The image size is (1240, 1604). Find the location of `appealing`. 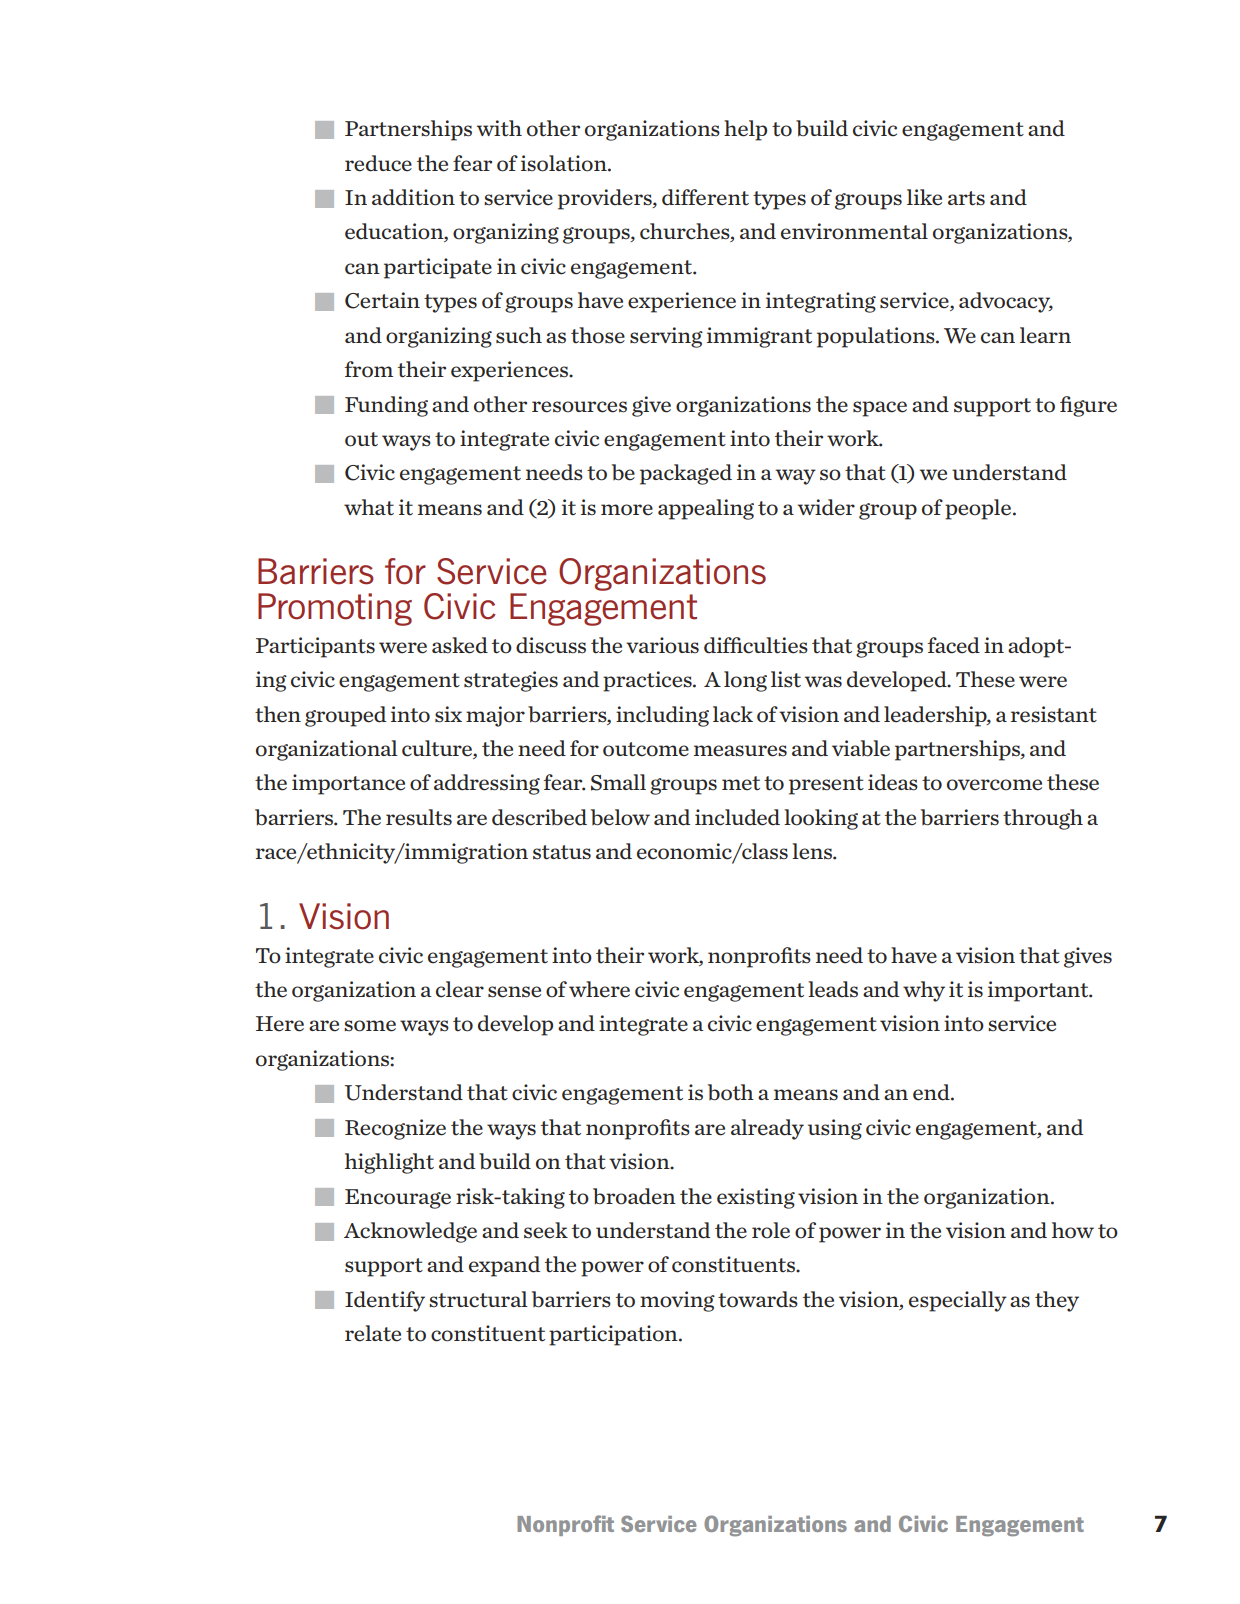

appealing is located at coordinates (706, 509).
